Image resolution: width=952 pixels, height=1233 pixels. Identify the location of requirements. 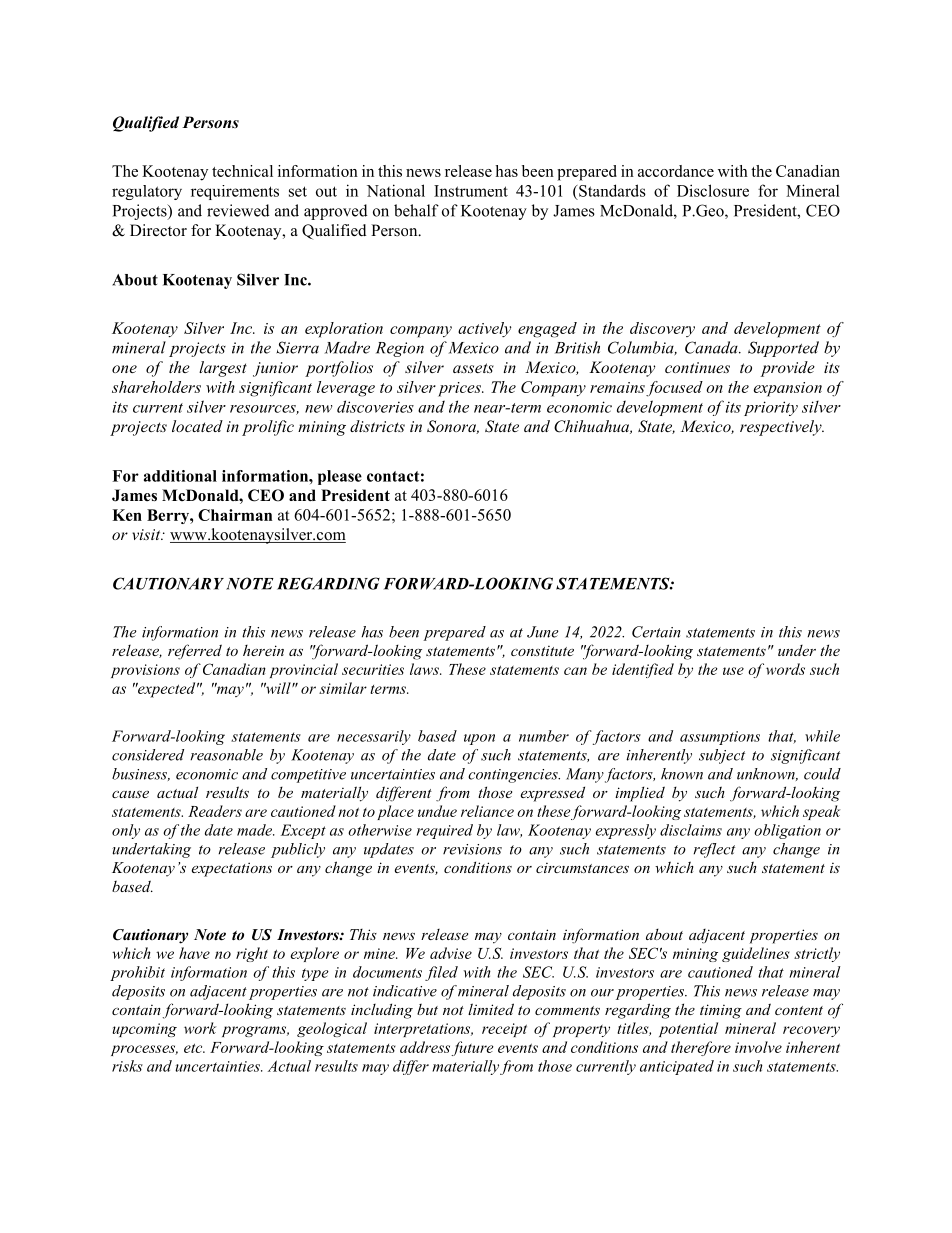
(235, 192).
